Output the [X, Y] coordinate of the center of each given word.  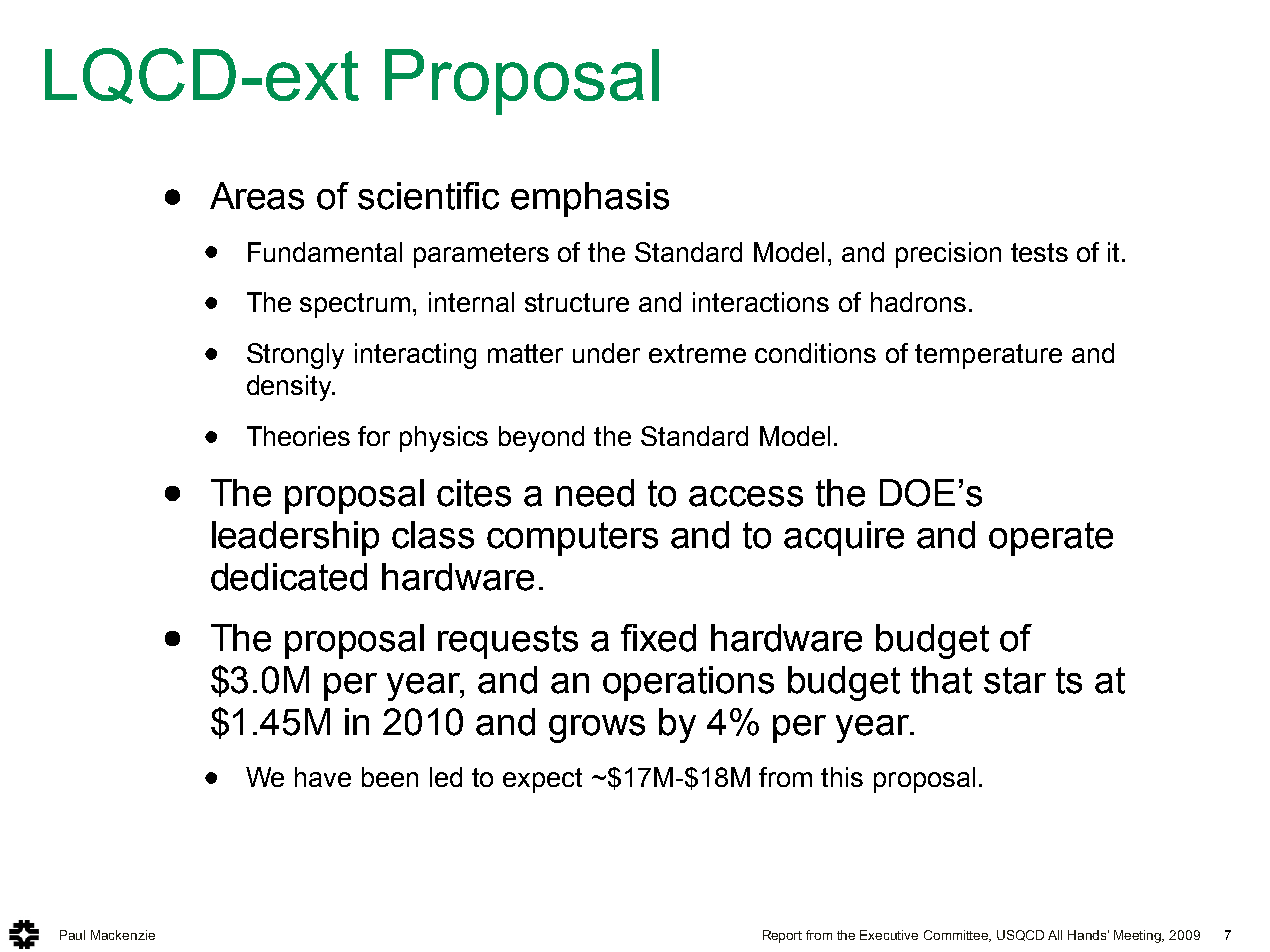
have [323, 777]
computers [572, 539]
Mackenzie [123, 935]
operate [1051, 539]
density [290, 388]
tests [1039, 252]
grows [597, 729]
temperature [988, 356]
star [1015, 680]
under [606, 353]
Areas [257, 196]
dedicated [289, 577]
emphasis [590, 199]
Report [782, 936]
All [1055, 935]
